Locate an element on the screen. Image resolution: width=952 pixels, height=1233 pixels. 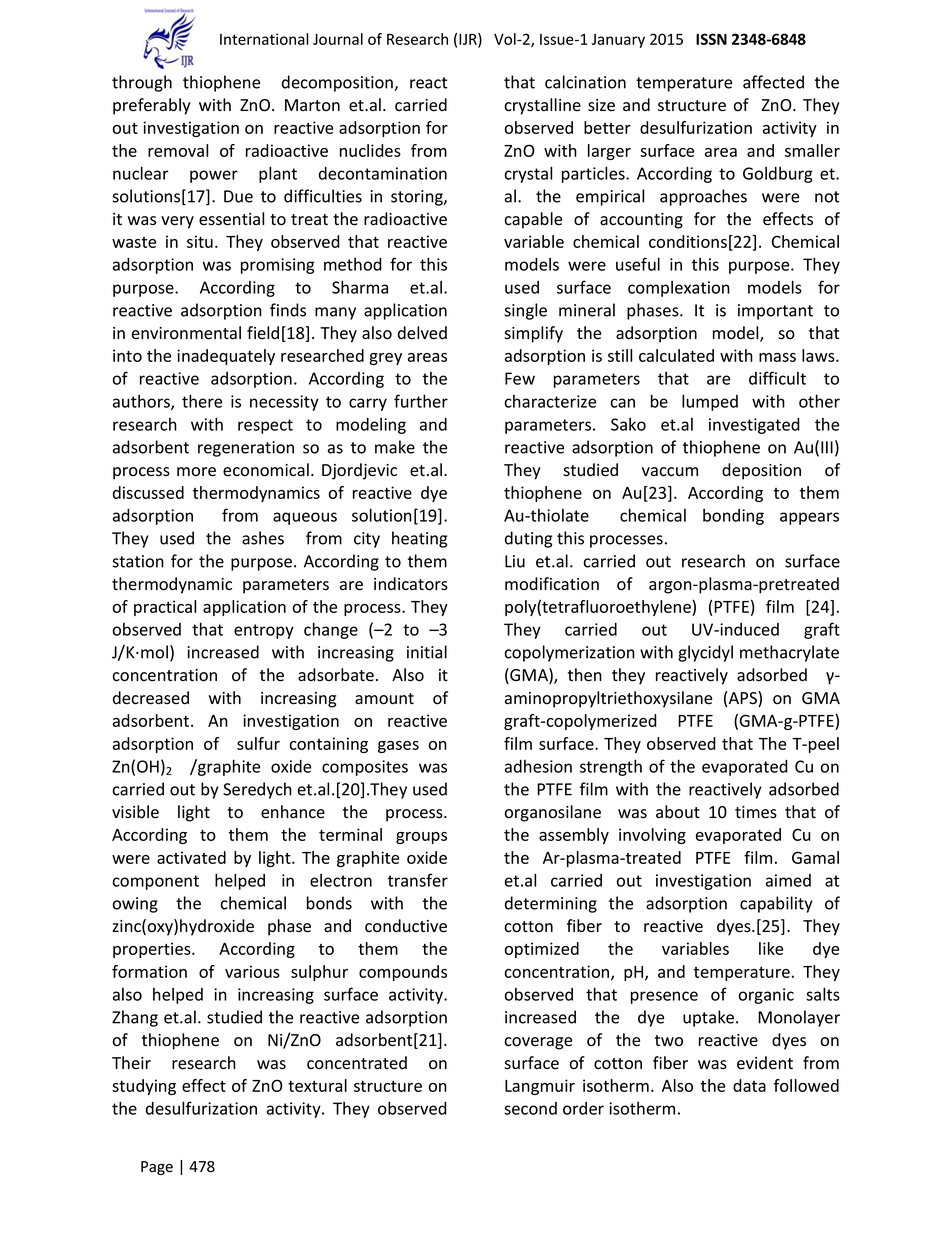
heating is located at coordinates (419, 539).
